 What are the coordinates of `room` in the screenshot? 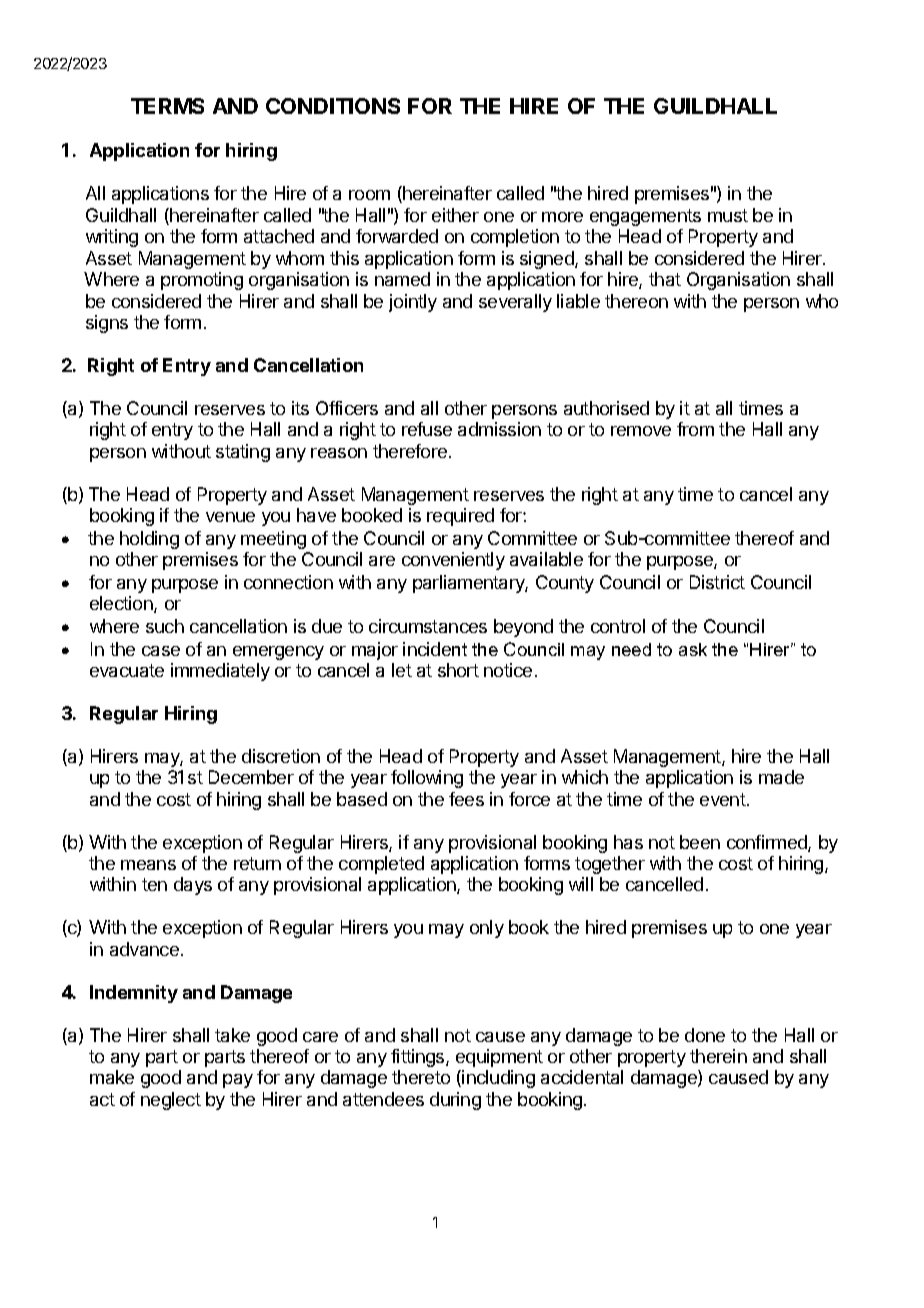 It's located at (369, 195).
